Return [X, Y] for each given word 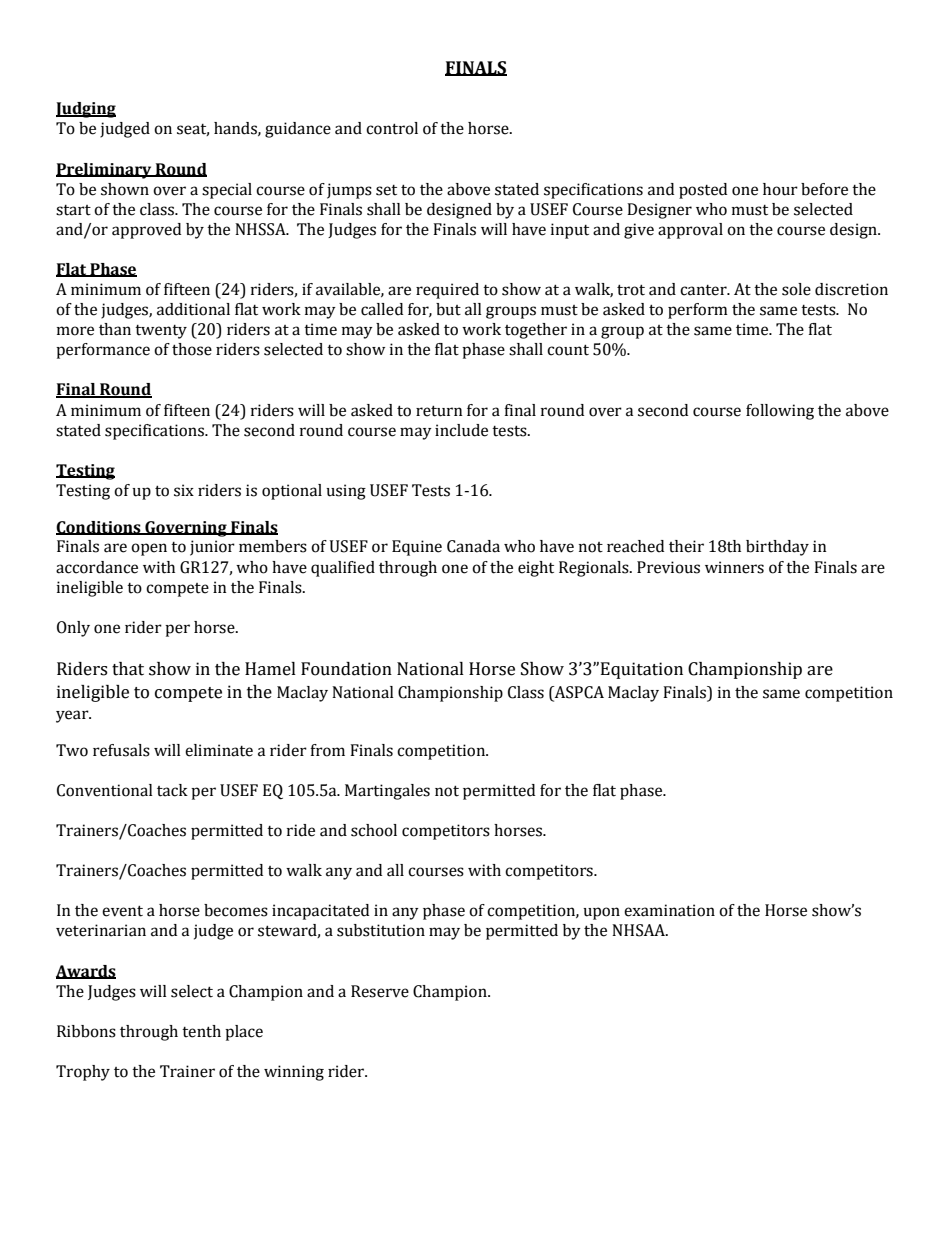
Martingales [387, 792]
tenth [201, 1031]
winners [734, 567]
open [149, 549]
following [780, 412]
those [192, 349]
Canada [473, 546]
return [439, 411]
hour [780, 189]
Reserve [380, 991]
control [392, 128]
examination [669, 910]
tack [172, 790]
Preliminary [105, 171]
